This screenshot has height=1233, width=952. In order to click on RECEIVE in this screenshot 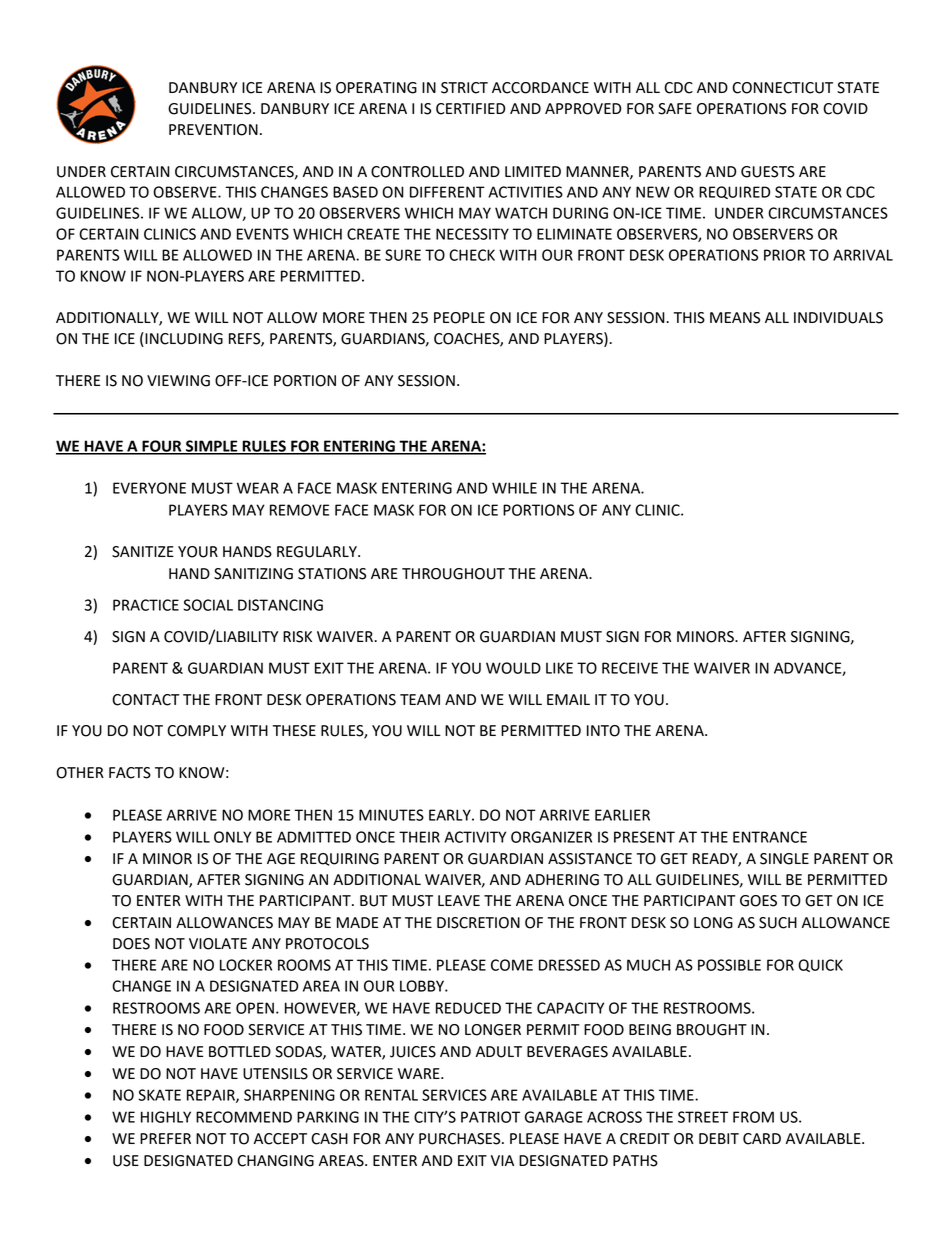, I will do `click(630, 668)`.
